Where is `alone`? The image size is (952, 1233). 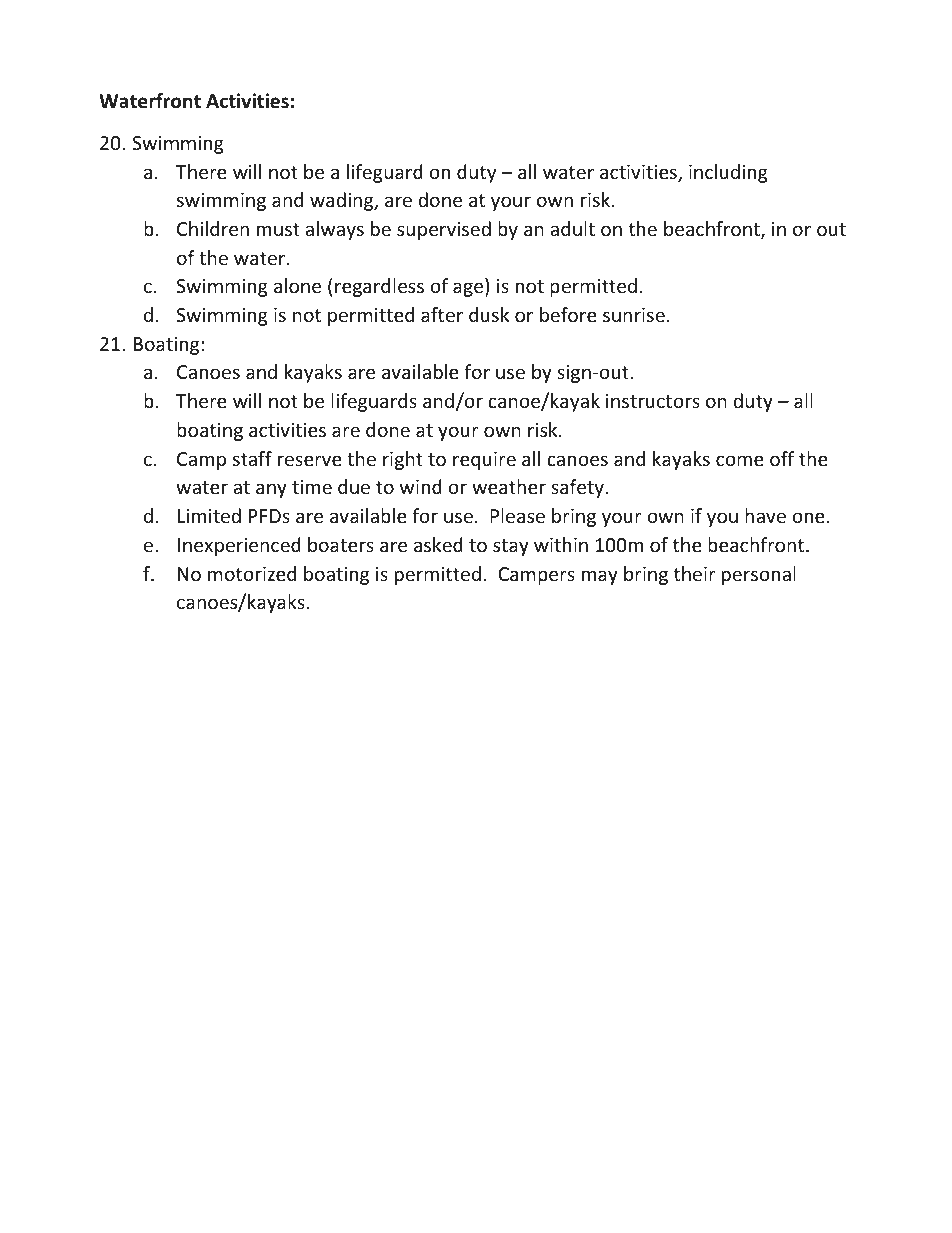 alone is located at coordinates (297, 285).
